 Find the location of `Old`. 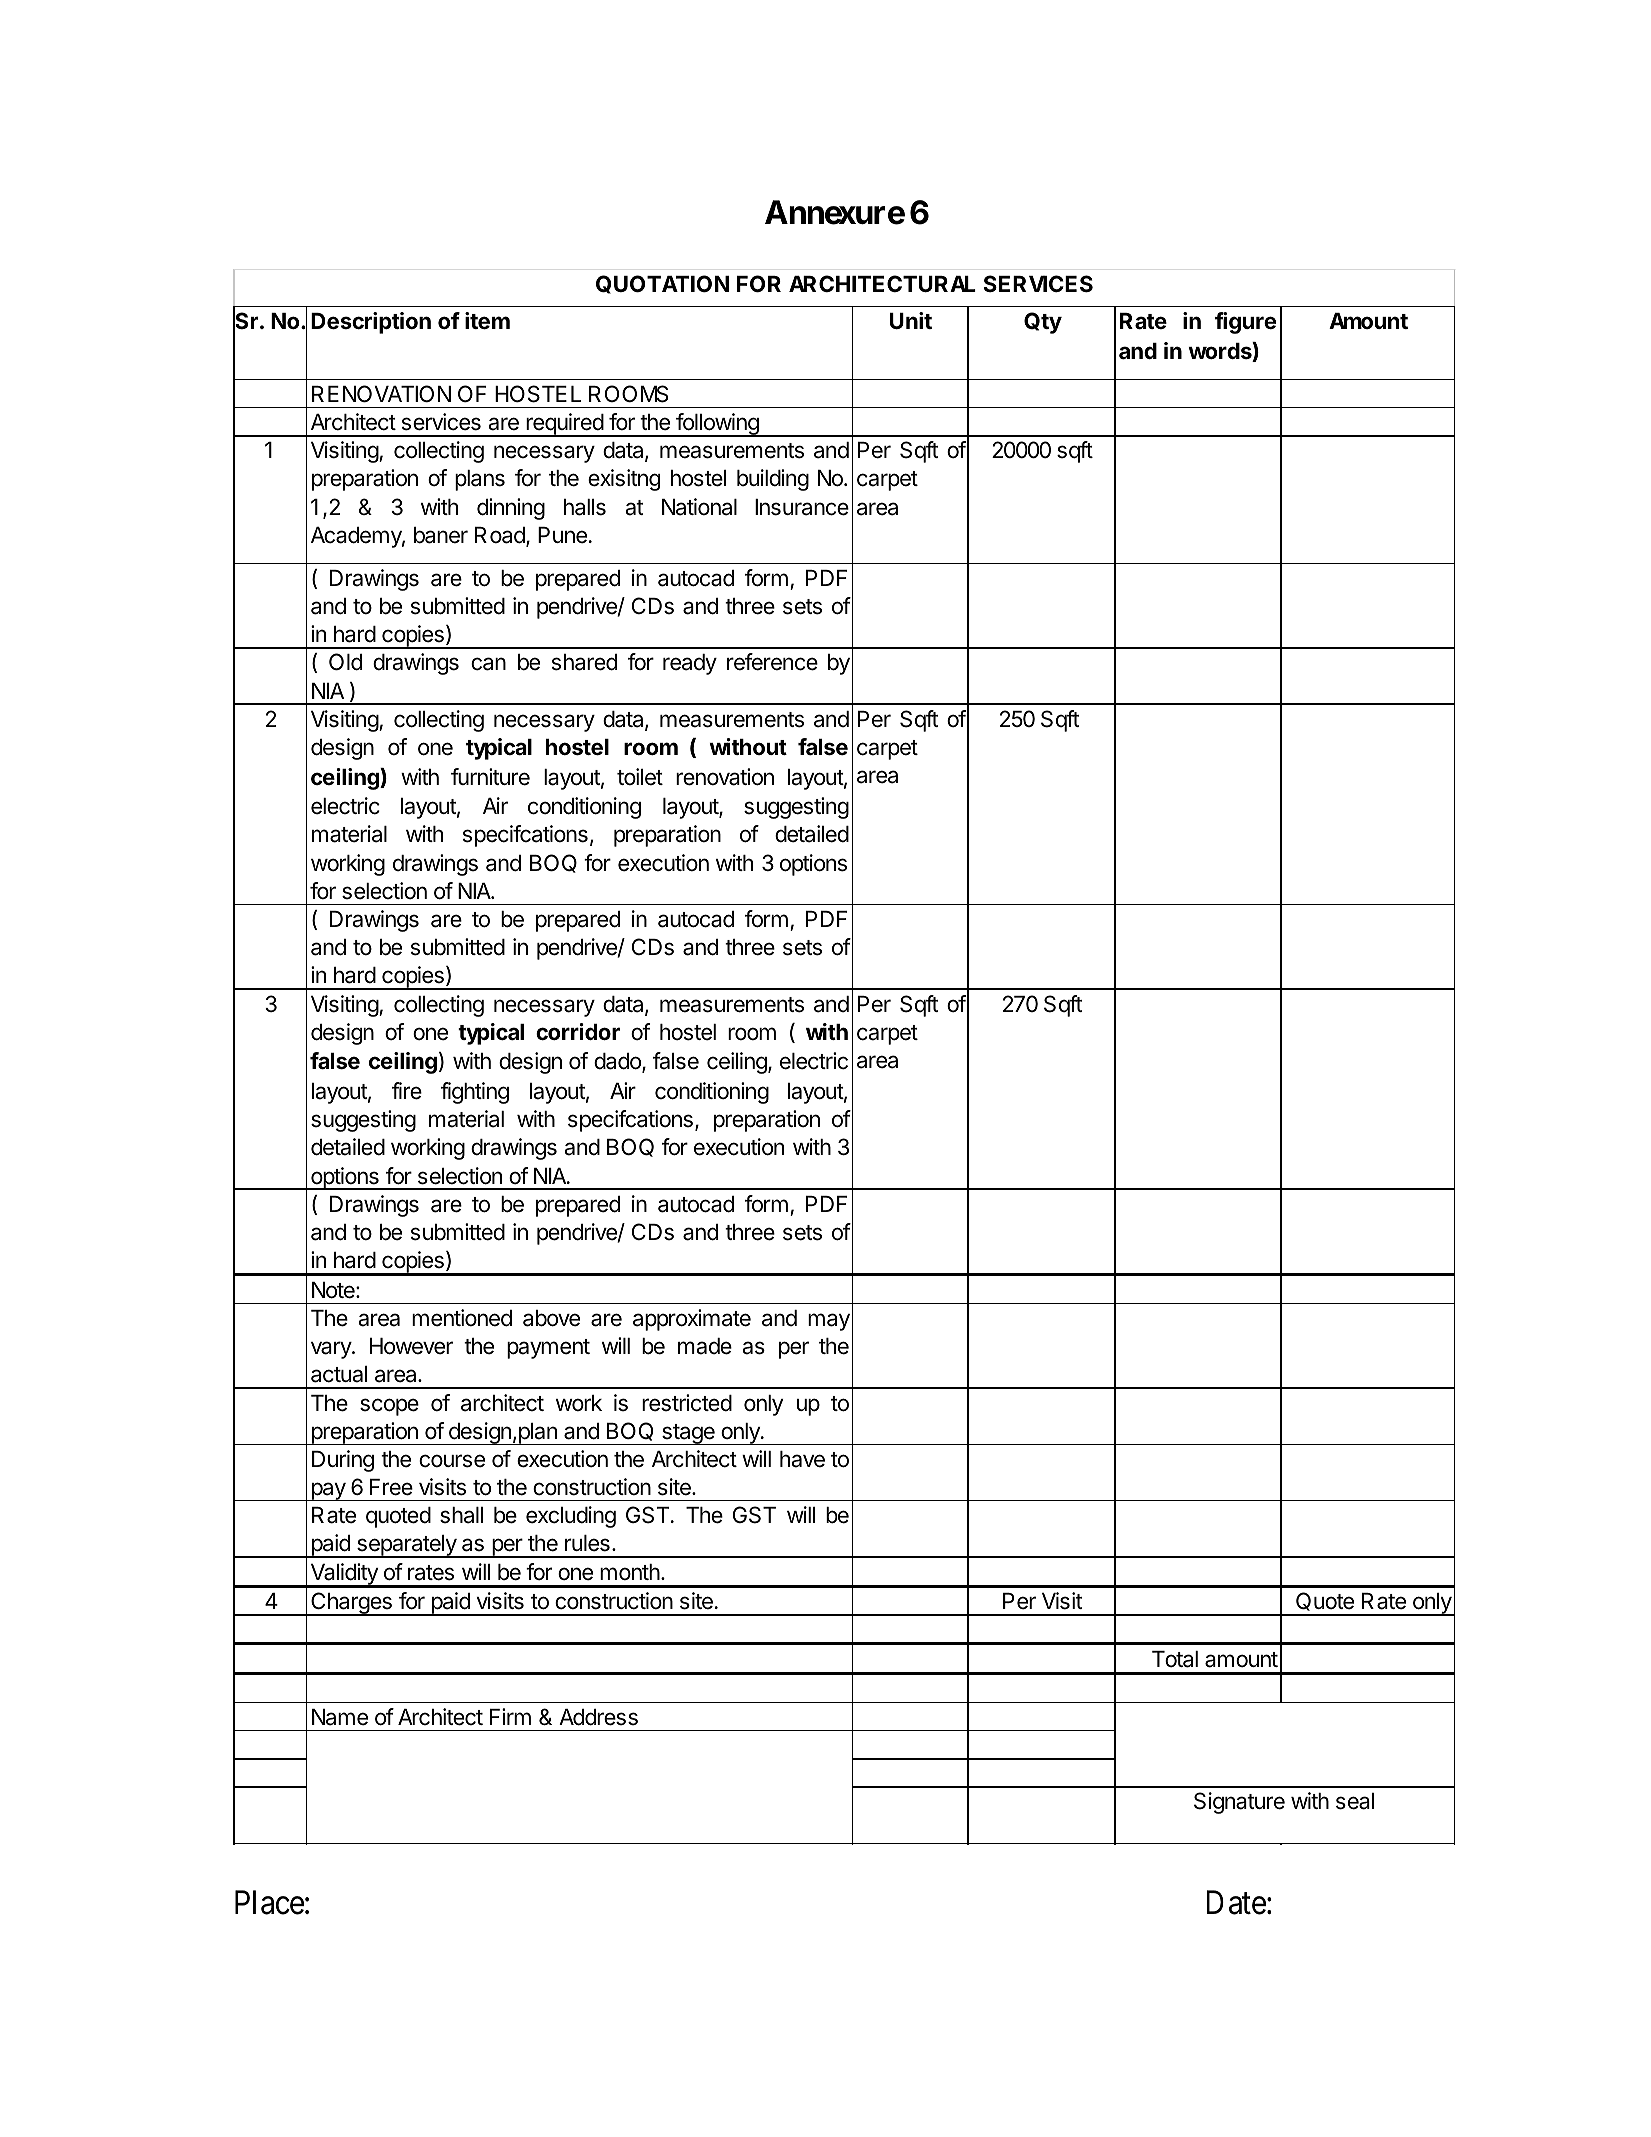

Old is located at coordinates (345, 662).
